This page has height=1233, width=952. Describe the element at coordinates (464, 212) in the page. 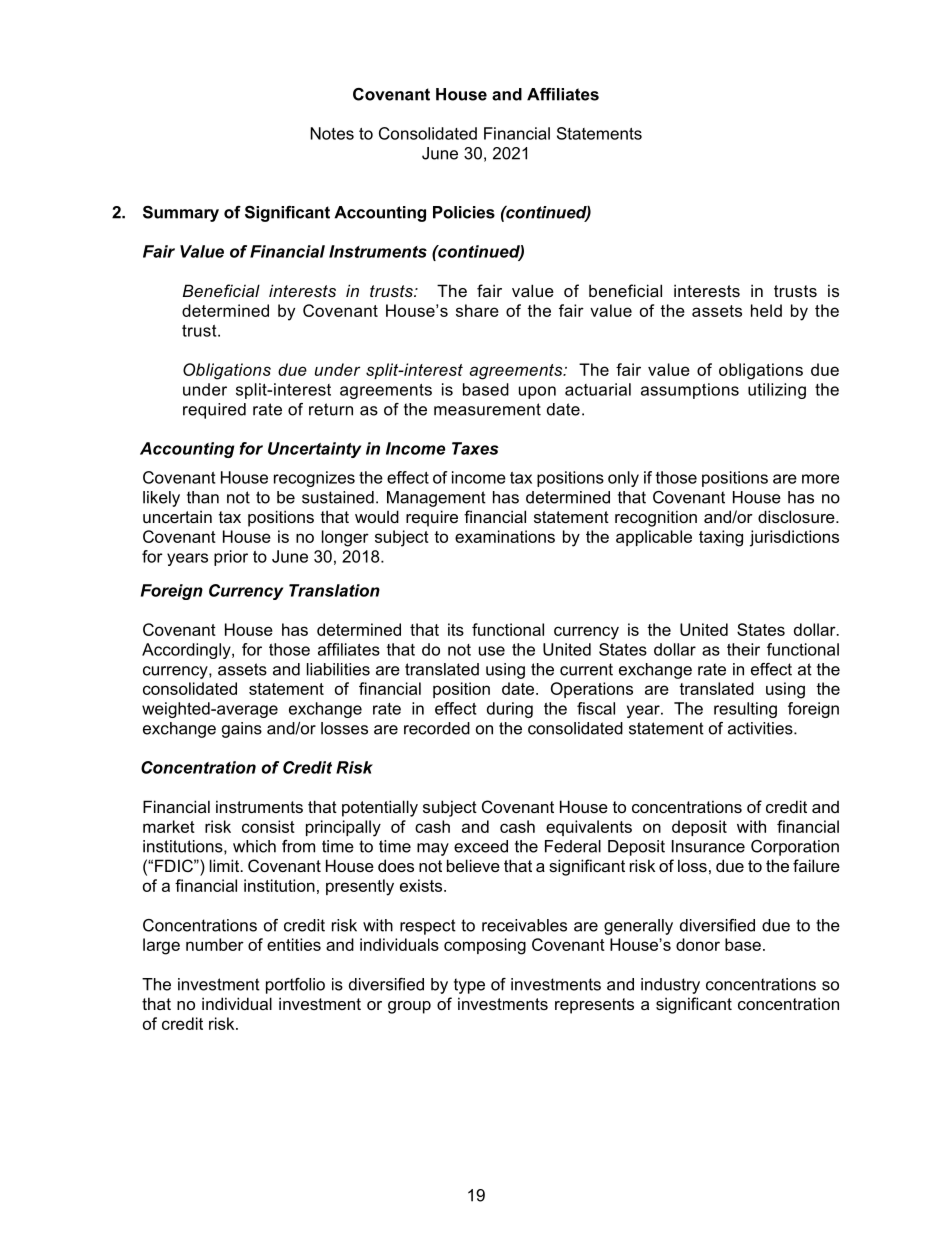

I see `Policies` at that location.
